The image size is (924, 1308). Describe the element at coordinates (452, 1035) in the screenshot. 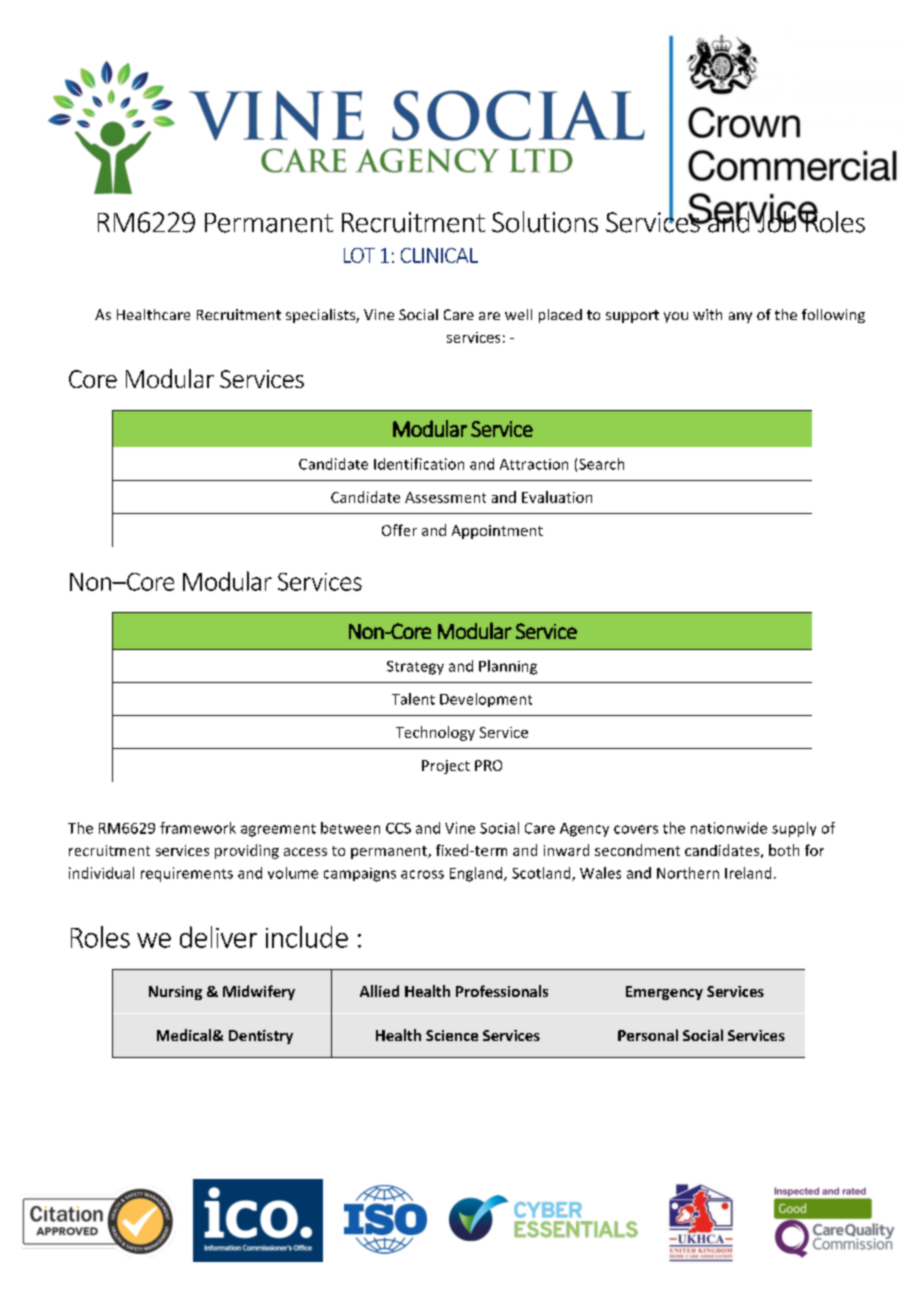

I see `Science` at that location.
